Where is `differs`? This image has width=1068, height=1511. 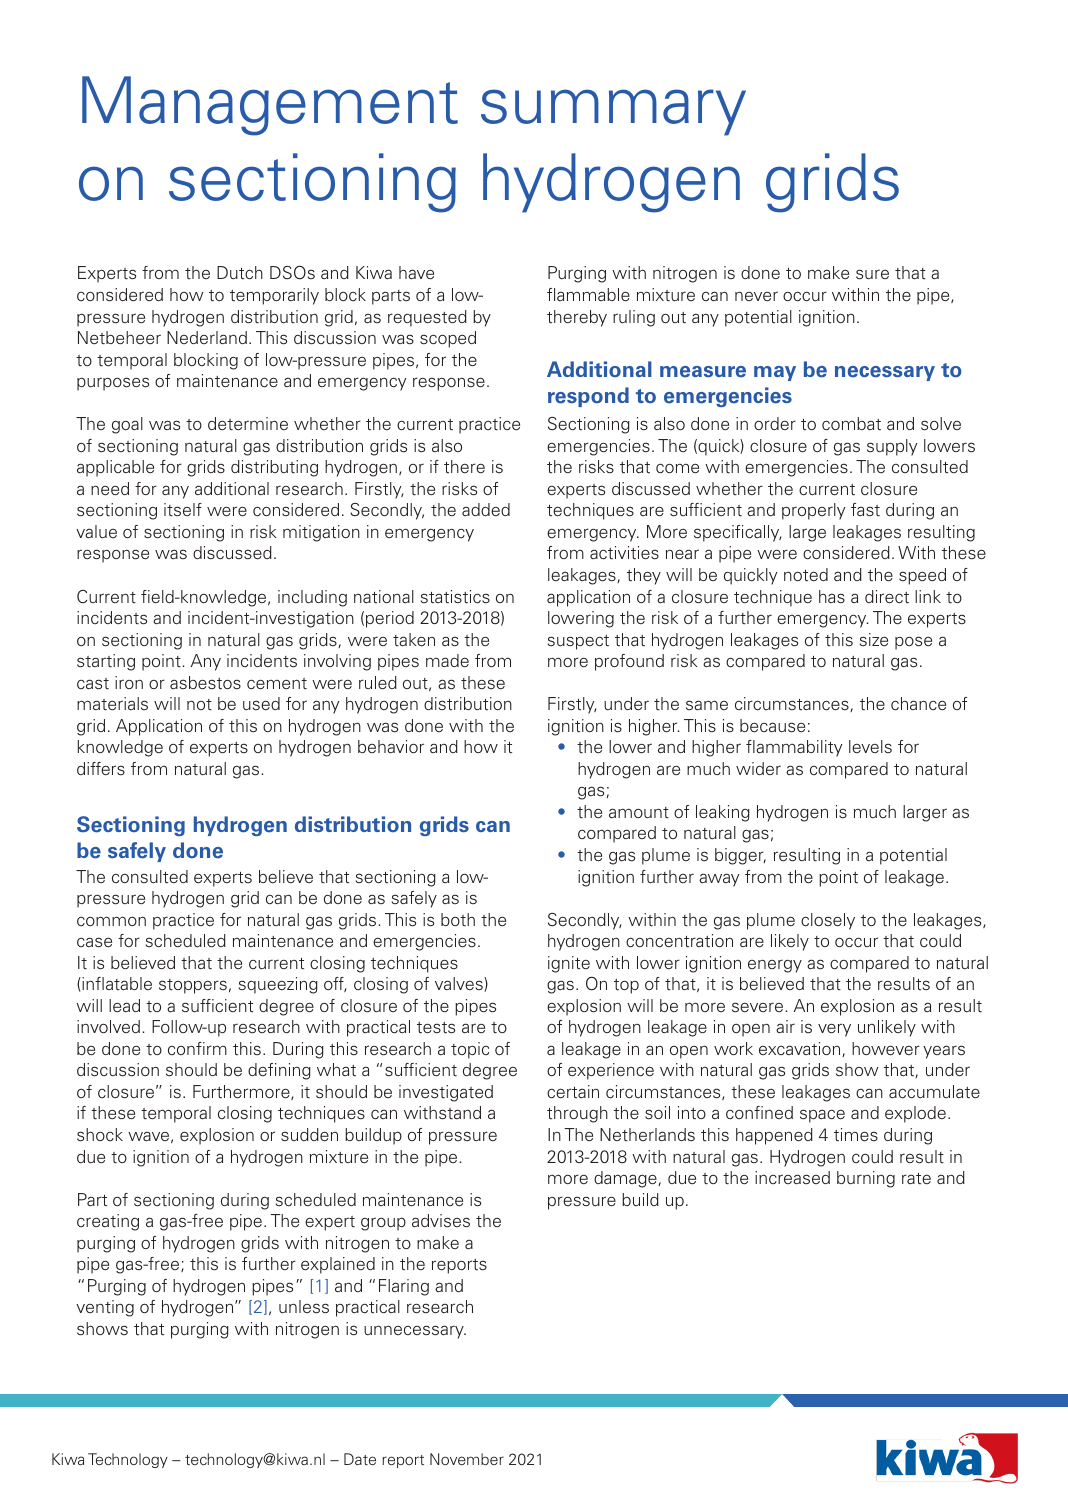 differs is located at coordinates (101, 769).
